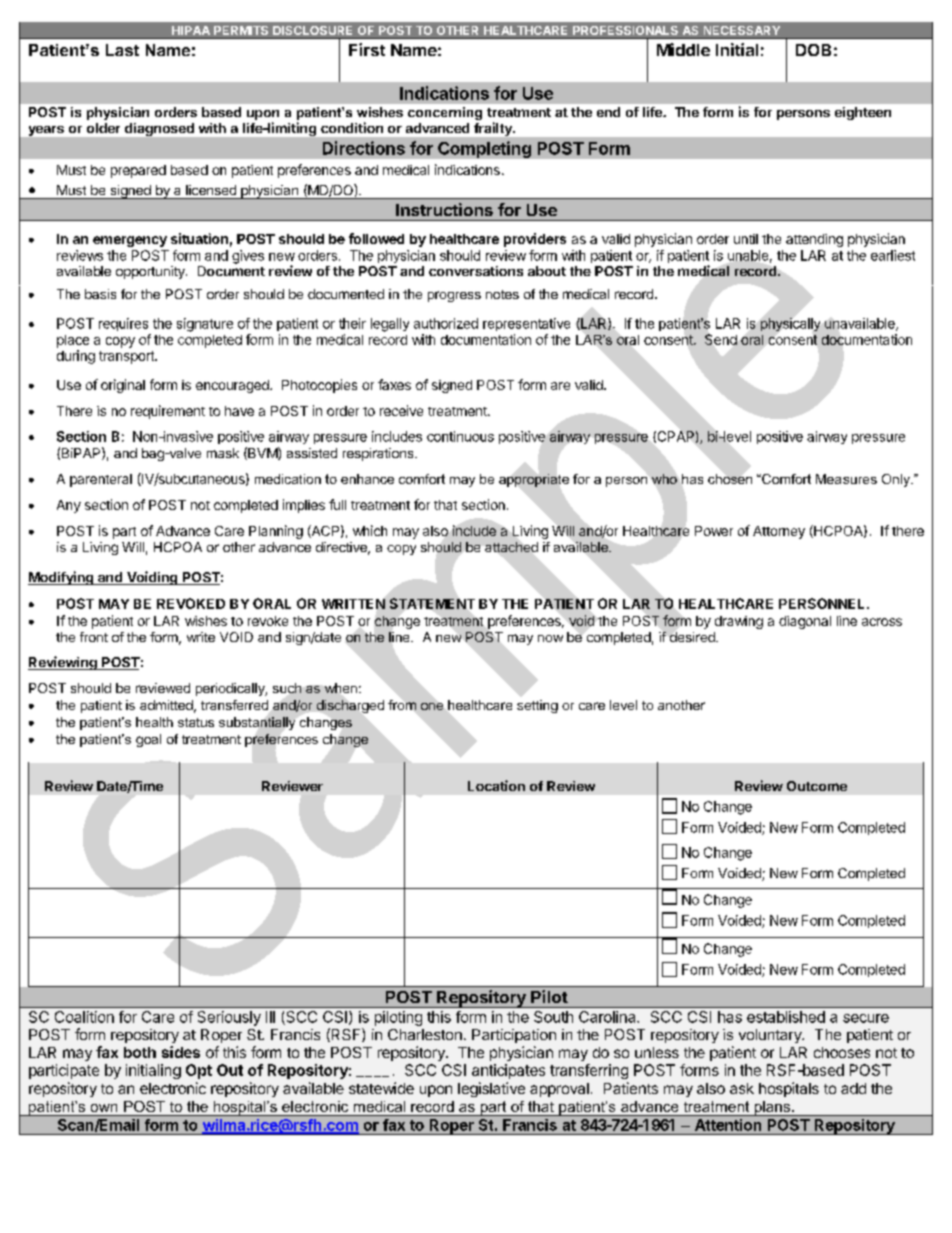  Describe the element at coordinates (846, 479) in the screenshot. I see `Measures` at that location.
